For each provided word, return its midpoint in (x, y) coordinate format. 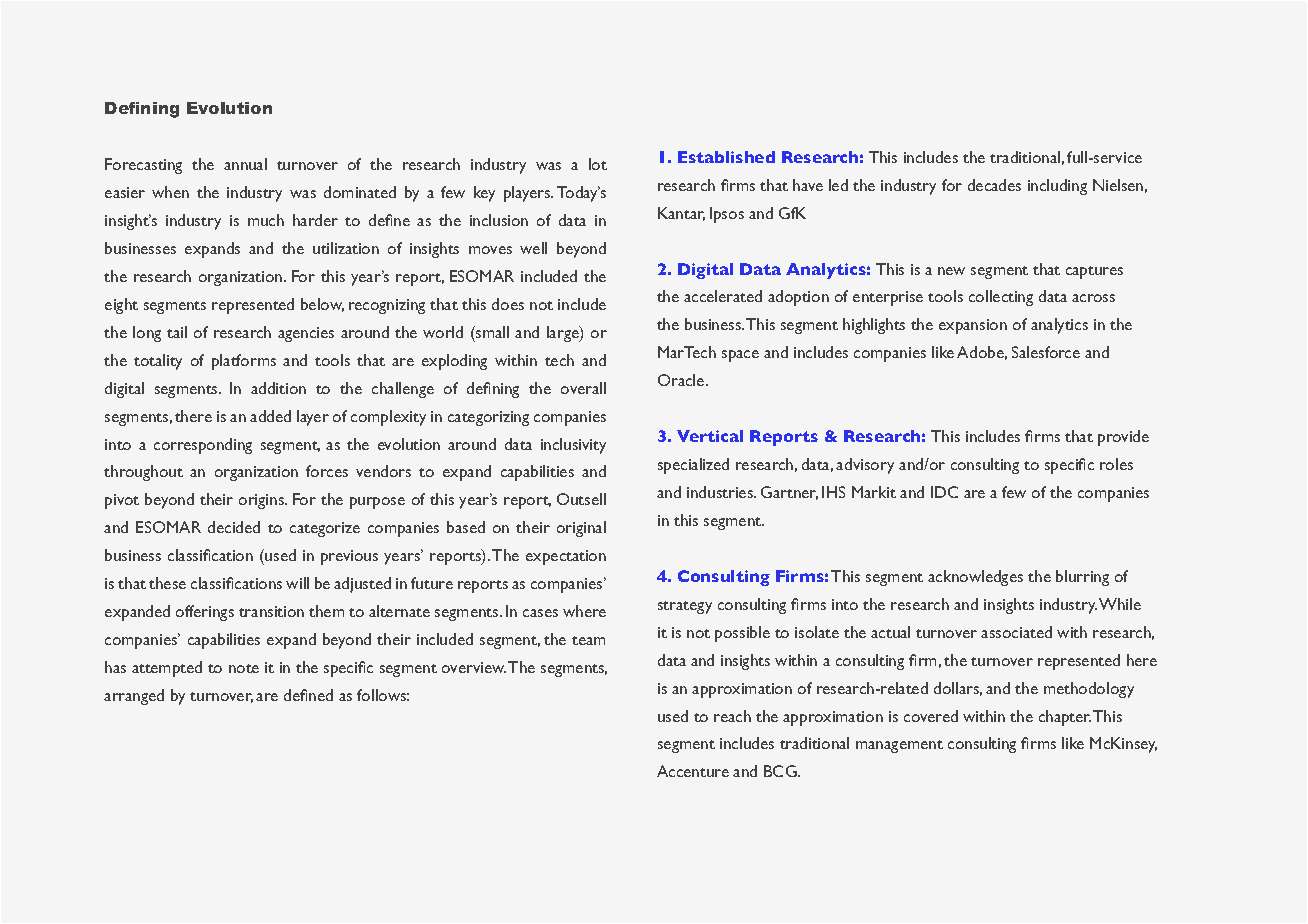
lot (598, 164)
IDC (944, 492)
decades (994, 185)
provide (1123, 438)
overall (583, 388)
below (322, 305)
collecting (1001, 298)
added (270, 416)
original (581, 529)
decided (234, 527)
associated (1016, 632)
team (588, 640)
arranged (134, 697)
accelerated (723, 296)
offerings (205, 613)
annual (245, 164)
